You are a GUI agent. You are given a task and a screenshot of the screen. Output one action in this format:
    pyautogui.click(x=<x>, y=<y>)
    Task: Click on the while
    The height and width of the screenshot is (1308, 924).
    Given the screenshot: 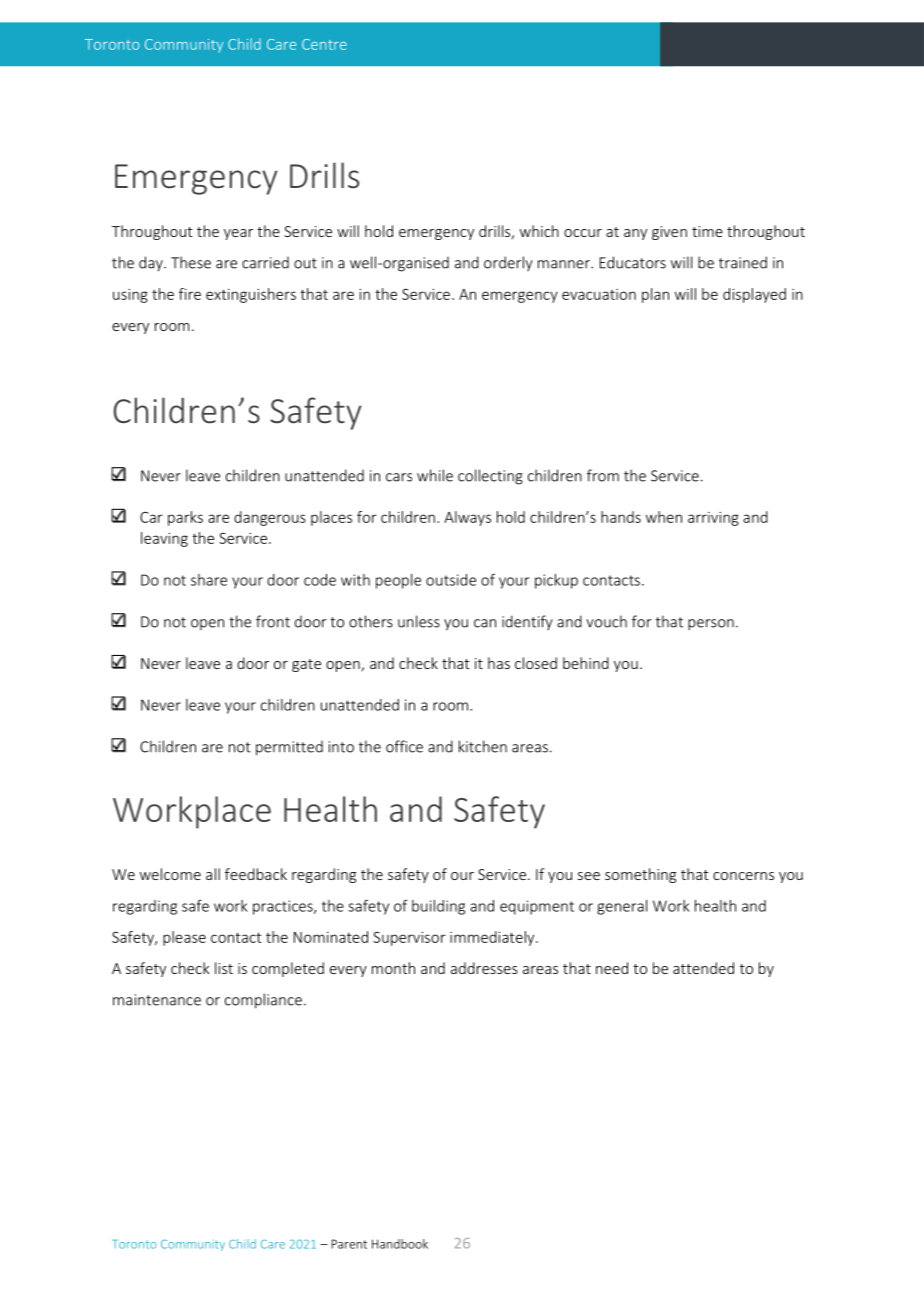 What is the action you would take?
    pyautogui.click(x=435, y=475)
